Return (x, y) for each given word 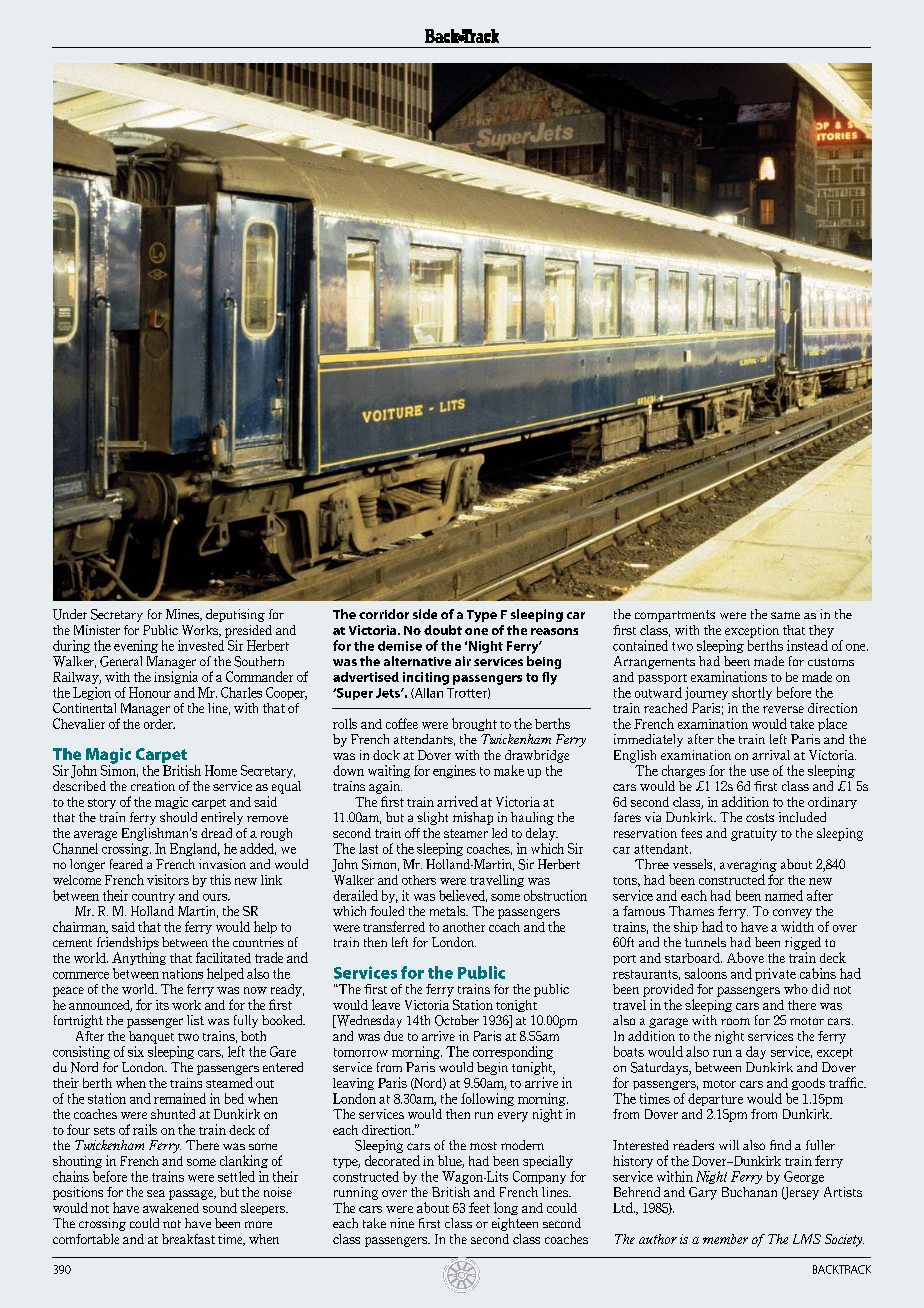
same (785, 615)
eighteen (515, 1224)
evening (136, 646)
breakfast (188, 1239)
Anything (139, 958)
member (725, 1239)
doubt (443, 630)
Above (745, 957)
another (464, 927)
